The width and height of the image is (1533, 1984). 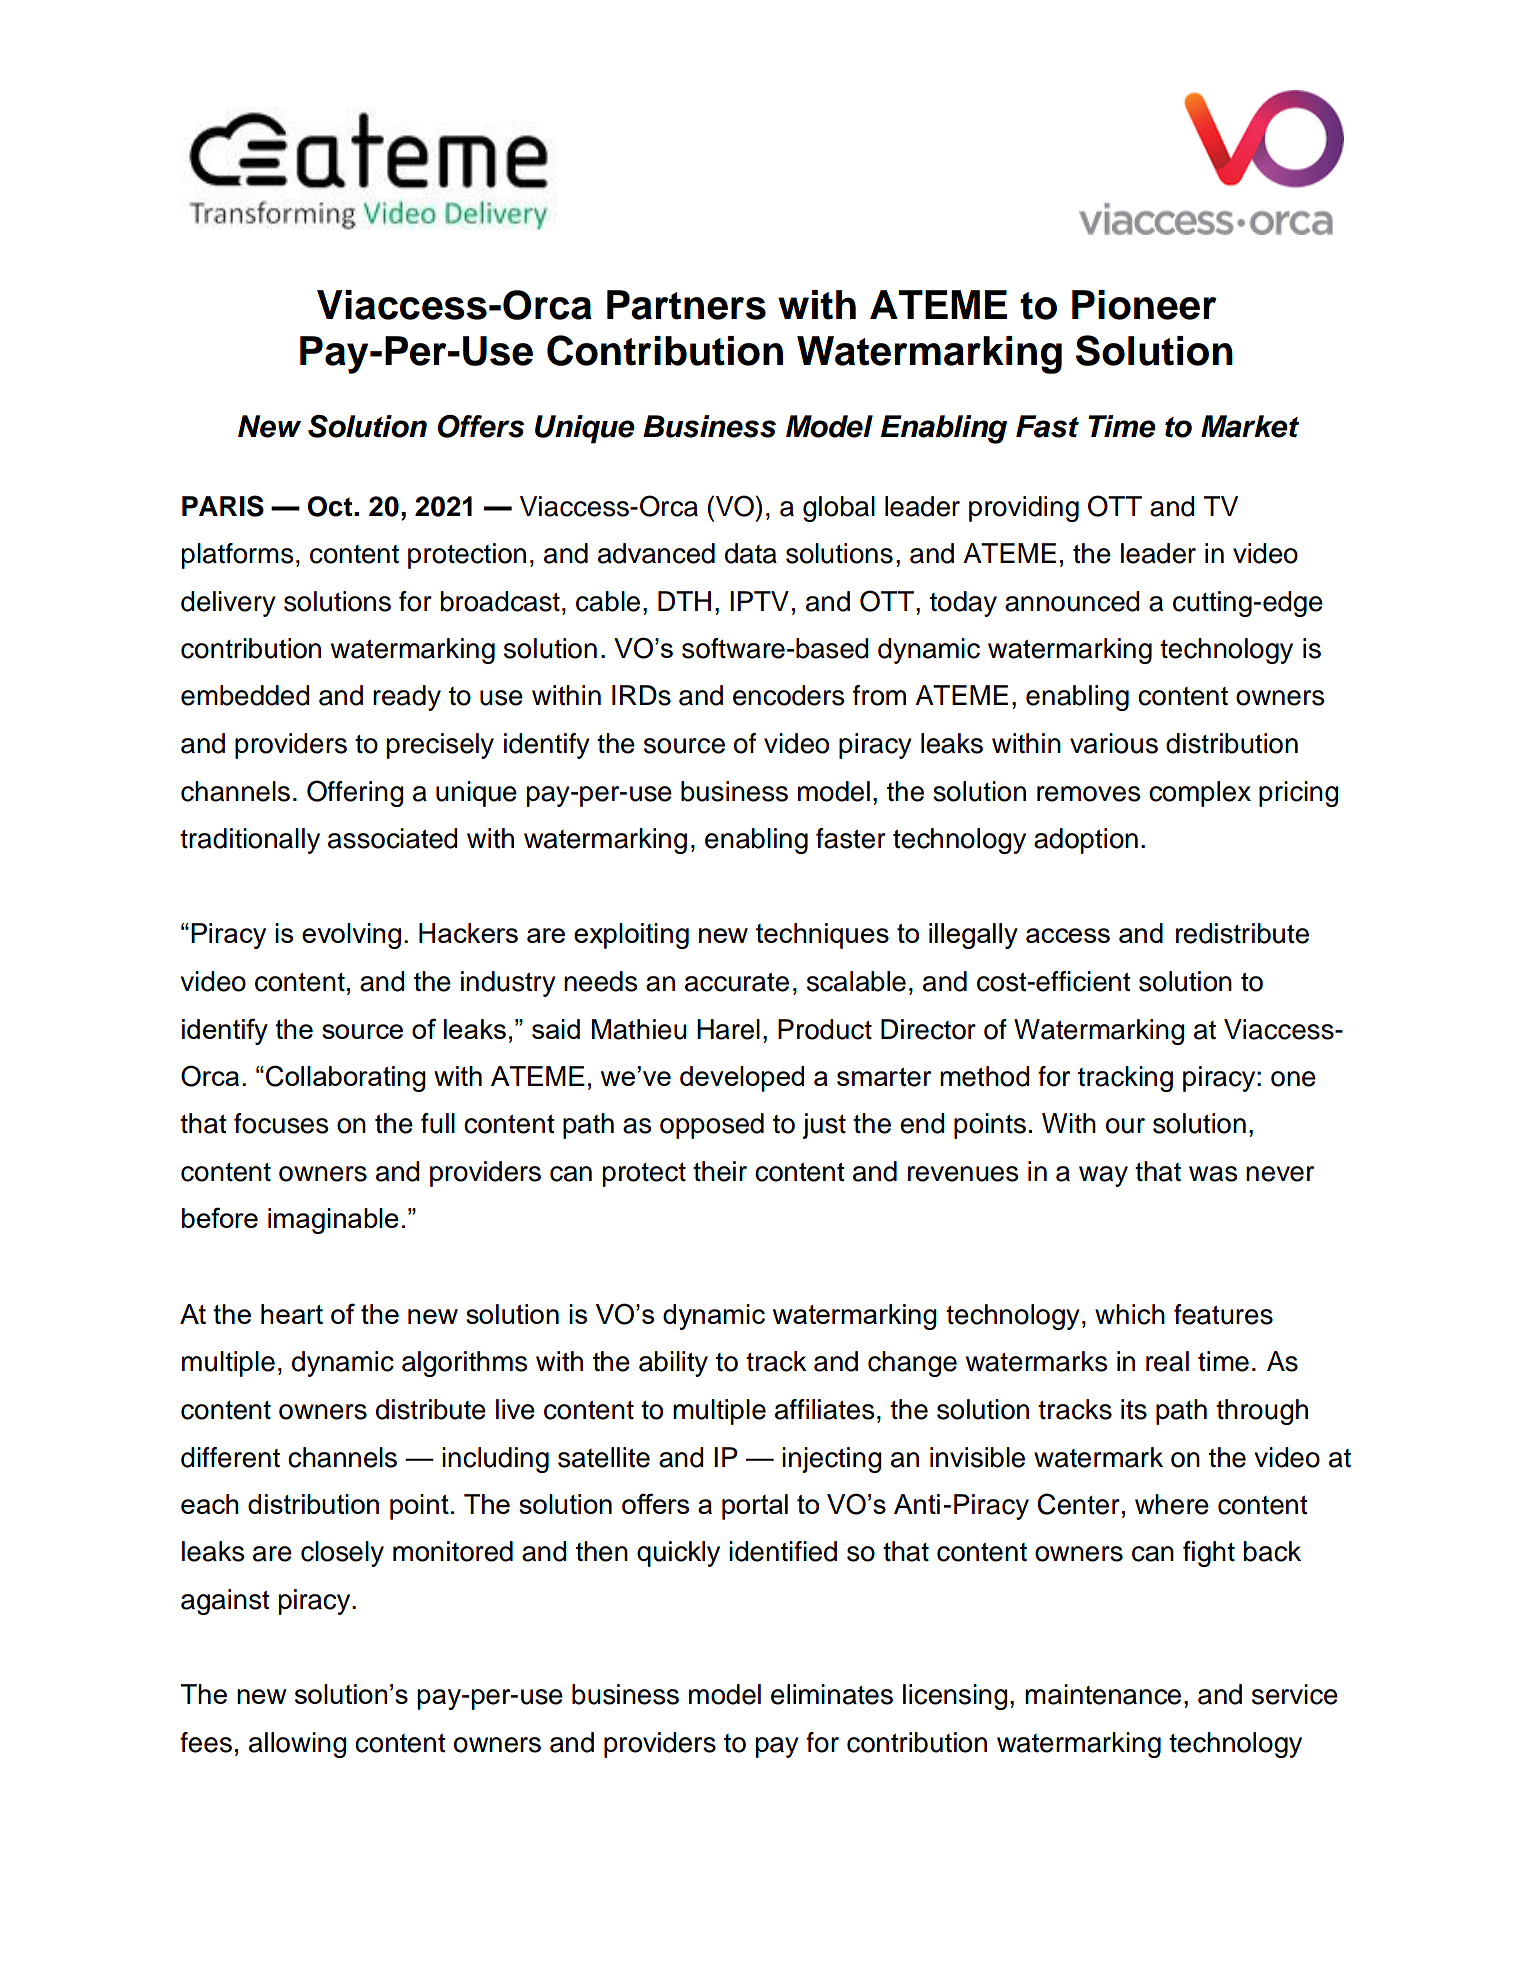 What do you see at coordinates (298, 1745) in the image?
I see `allowing` at bounding box center [298, 1745].
